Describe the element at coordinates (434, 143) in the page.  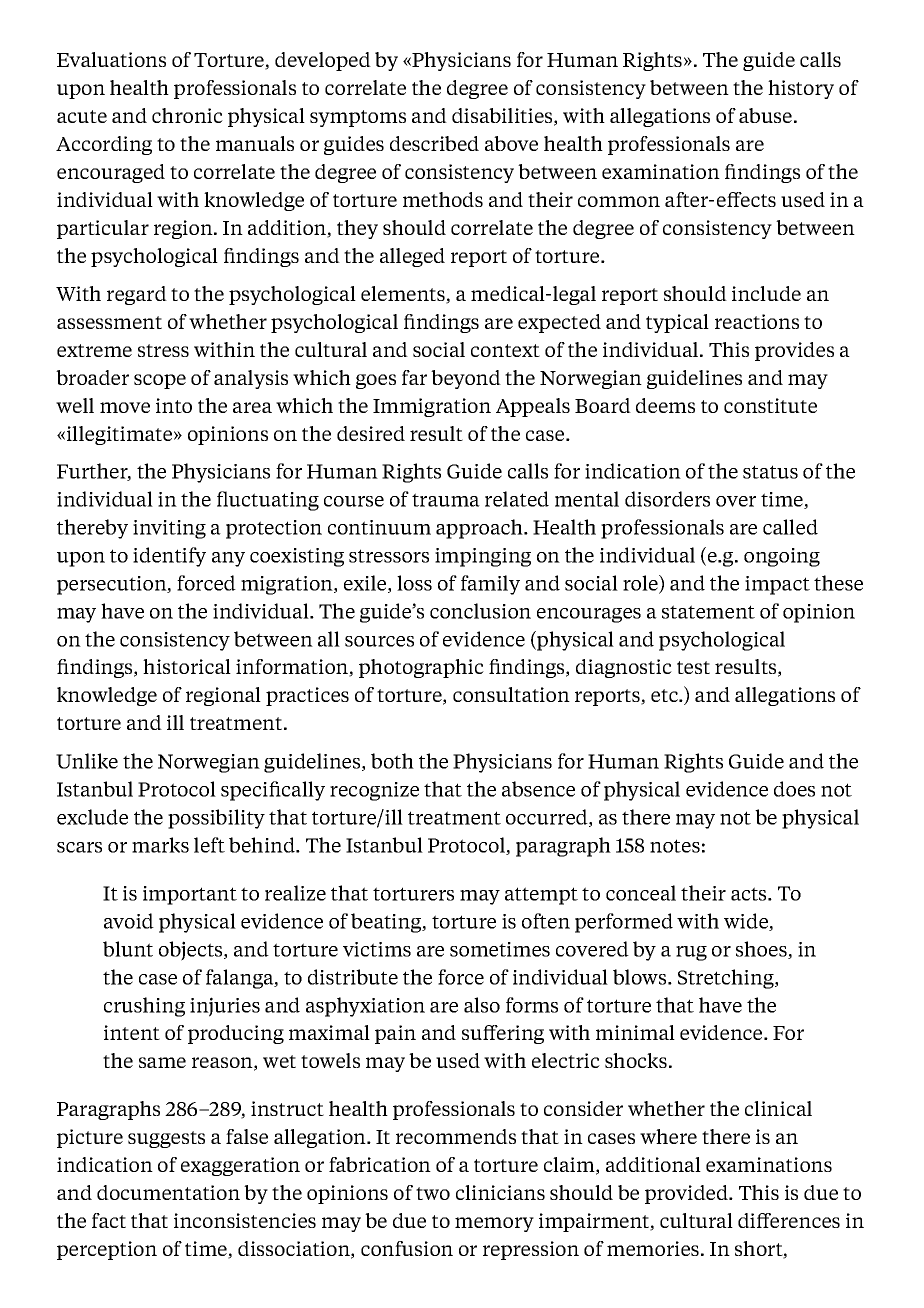
I see `described` at that location.
